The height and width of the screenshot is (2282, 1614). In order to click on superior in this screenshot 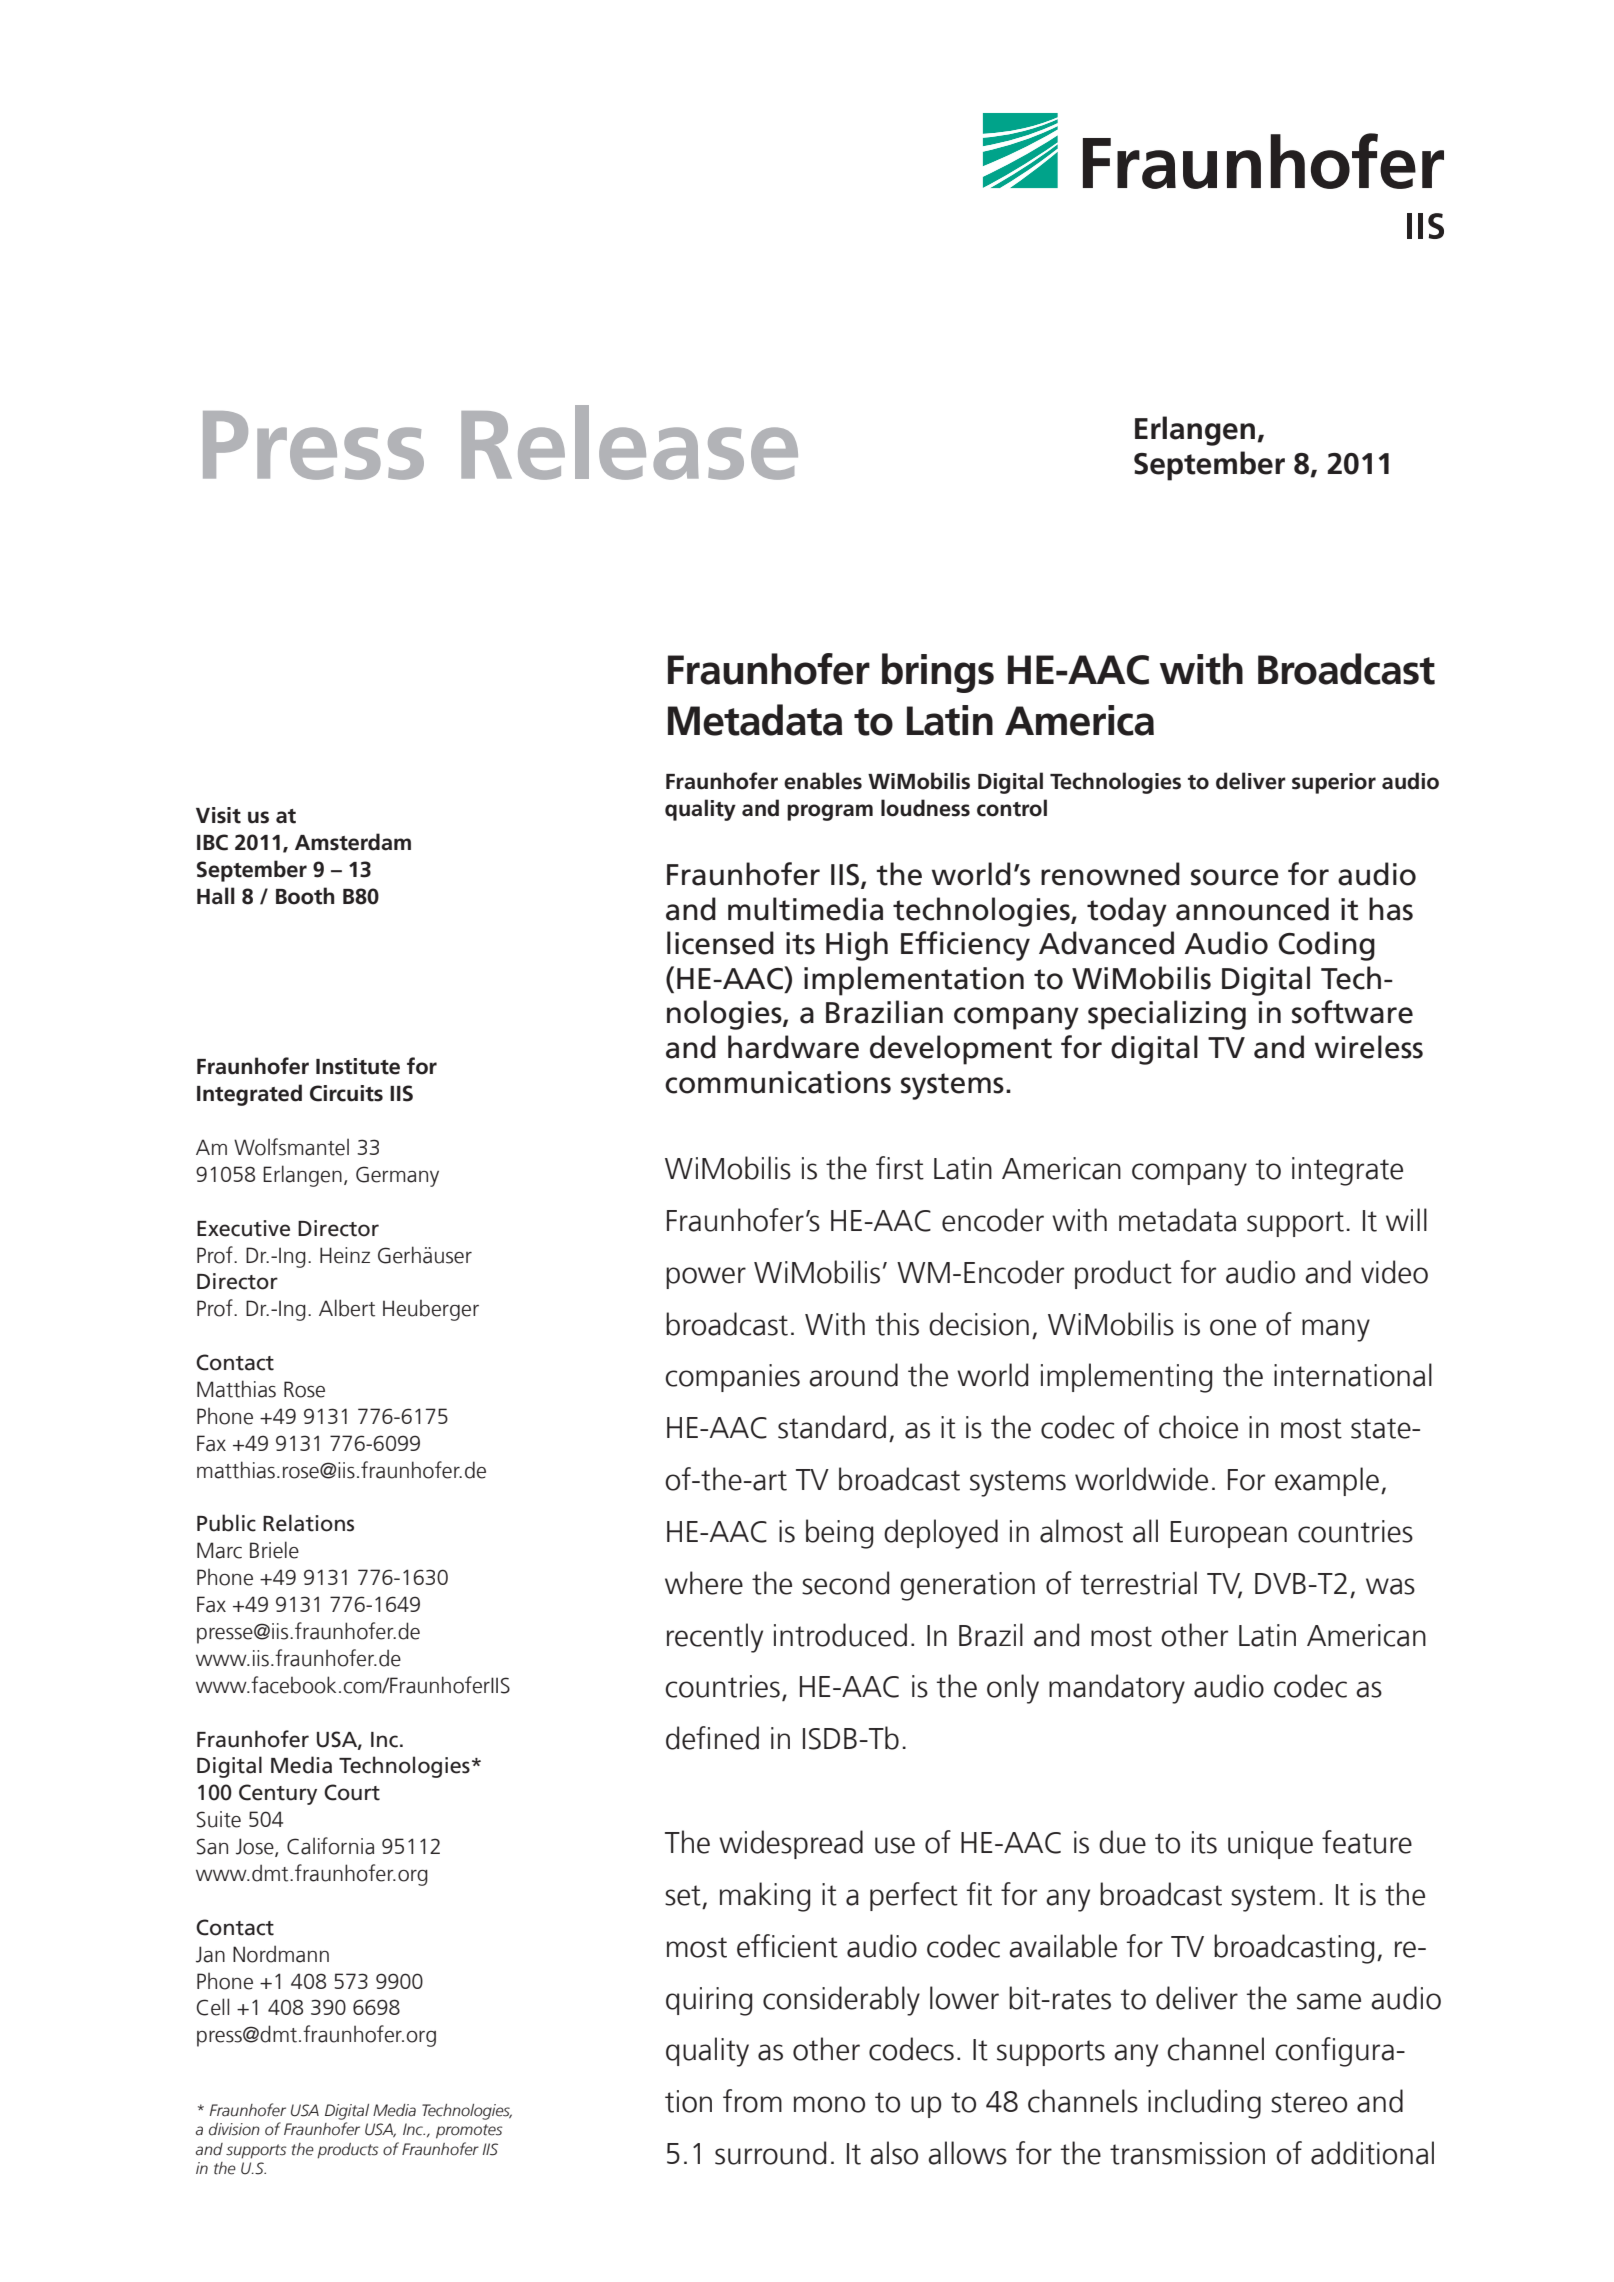, I will do `click(1334, 783)`.
